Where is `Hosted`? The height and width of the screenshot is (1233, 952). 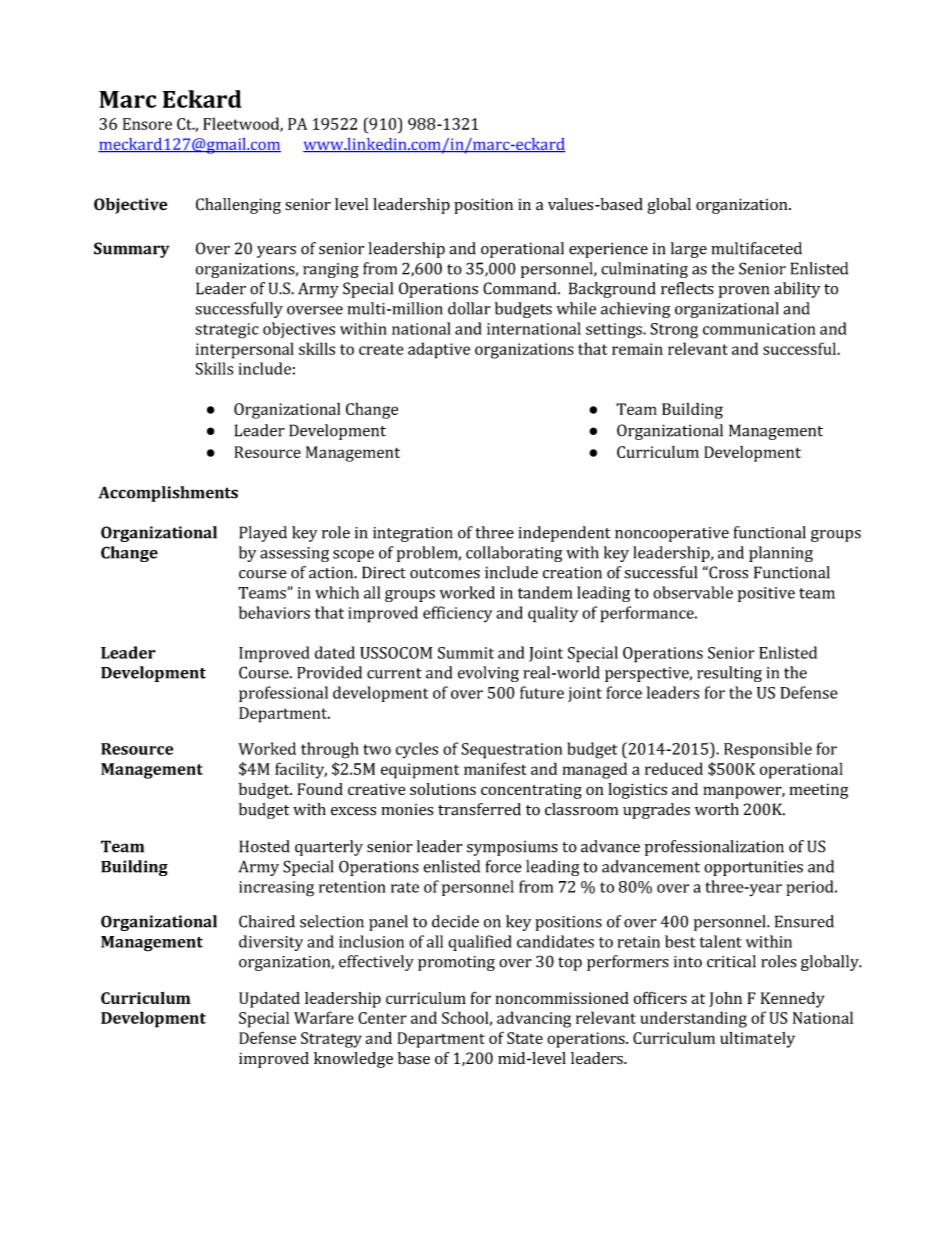 Hosted is located at coordinates (264, 846).
